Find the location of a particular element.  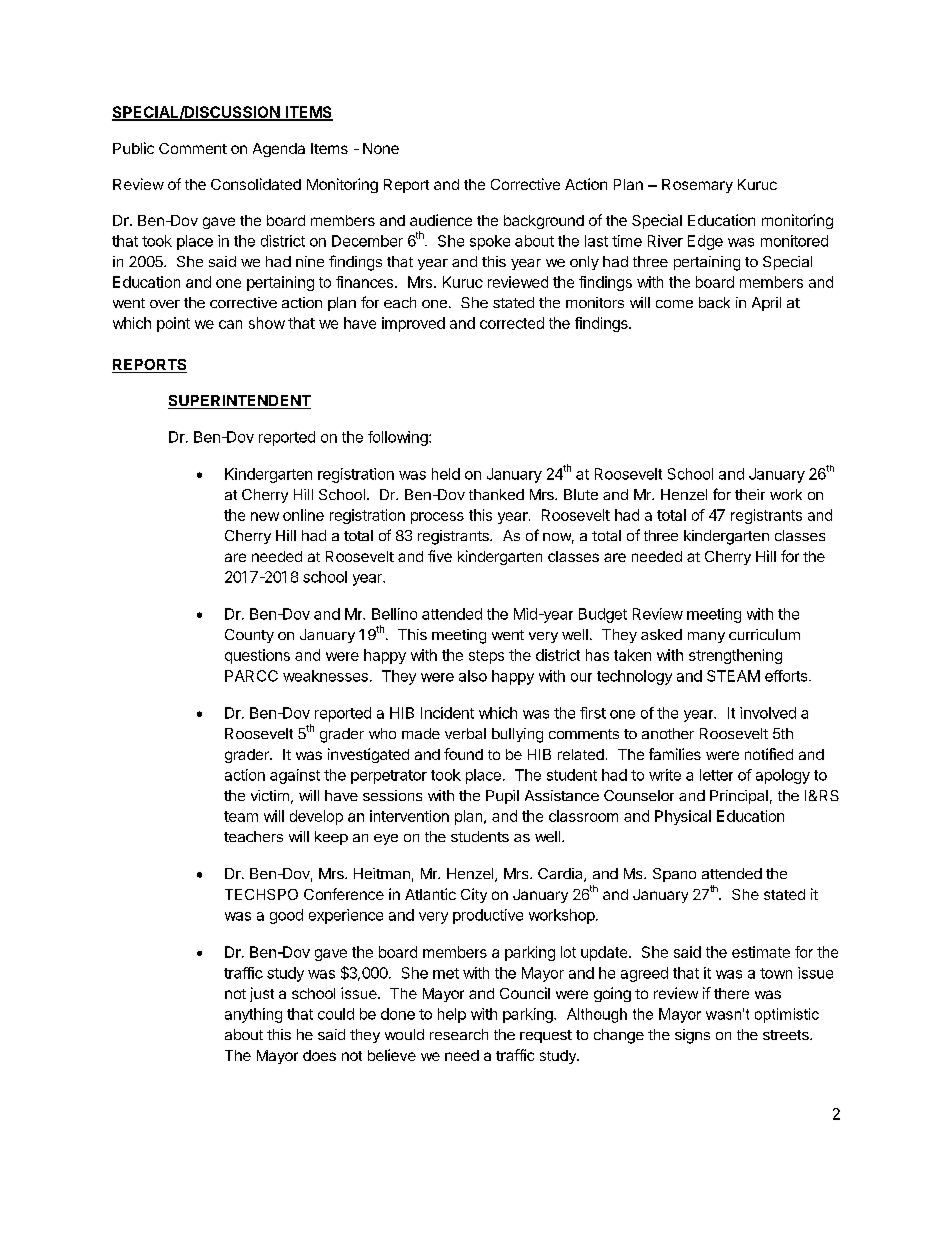

SUPERINTENDENT is located at coordinates (239, 402).
